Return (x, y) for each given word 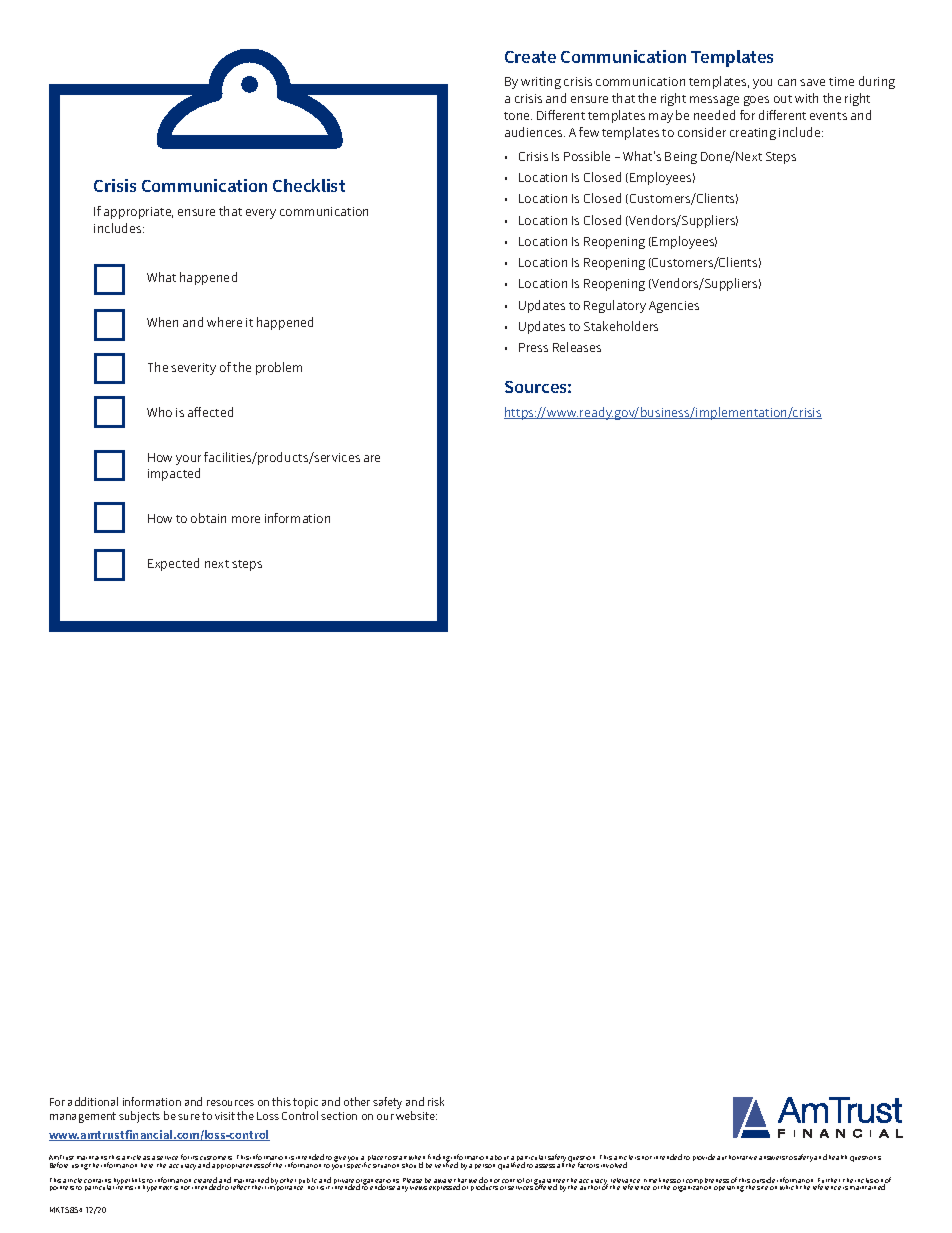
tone (518, 116)
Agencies (674, 307)
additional (93, 1101)
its (194, 1158)
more (246, 519)
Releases (577, 347)
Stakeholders (621, 326)
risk (436, 1101)
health (838, 1157)
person (485, 1166)
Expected (173, 564)
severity (193, 369)
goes (756, 101)
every (261, 214)
